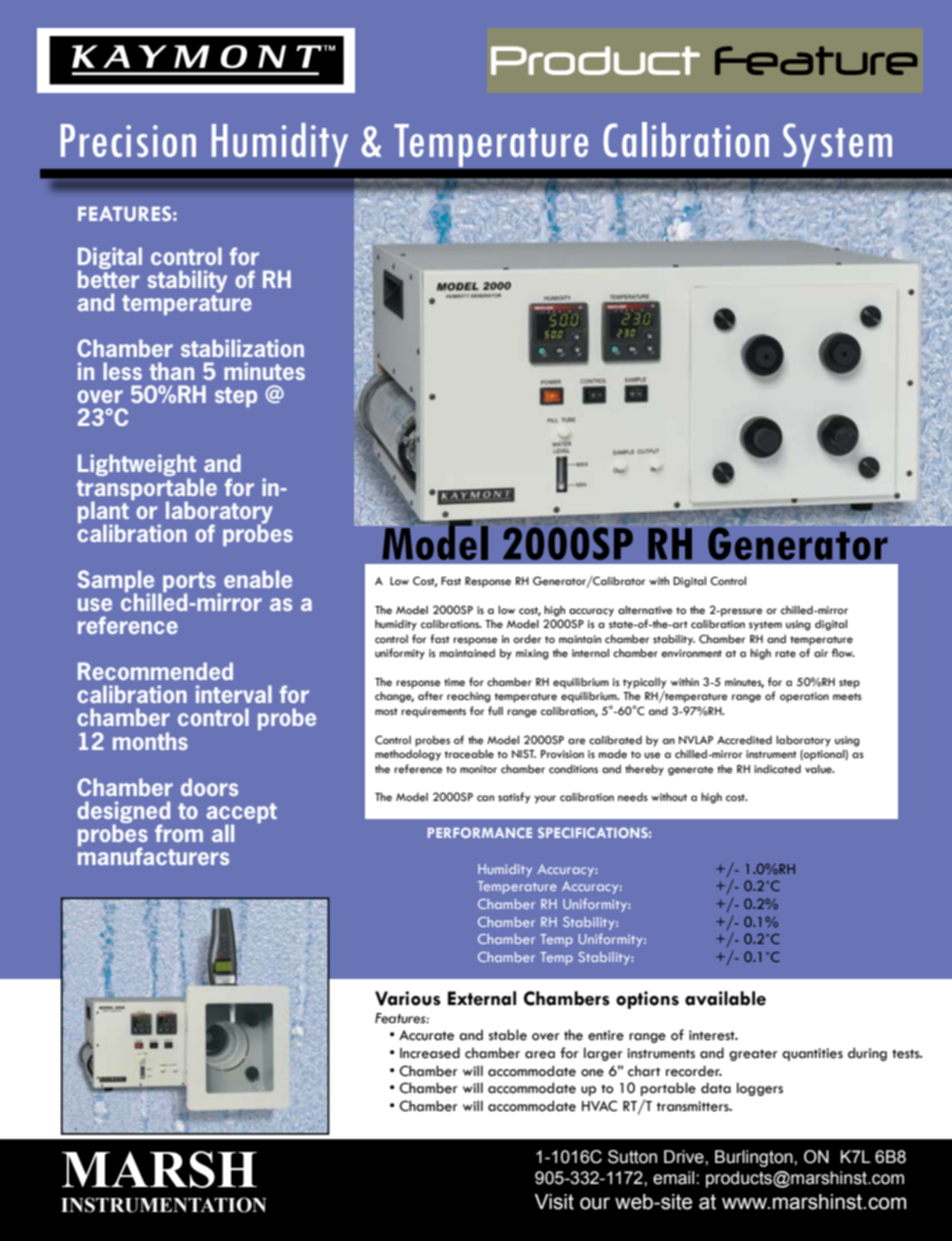 The height and width of the screenshot is (1241, 952). What do you see at coordinates (128, 140) in the screenshot?
I see `Precision` at bounding box center [128, 140].
